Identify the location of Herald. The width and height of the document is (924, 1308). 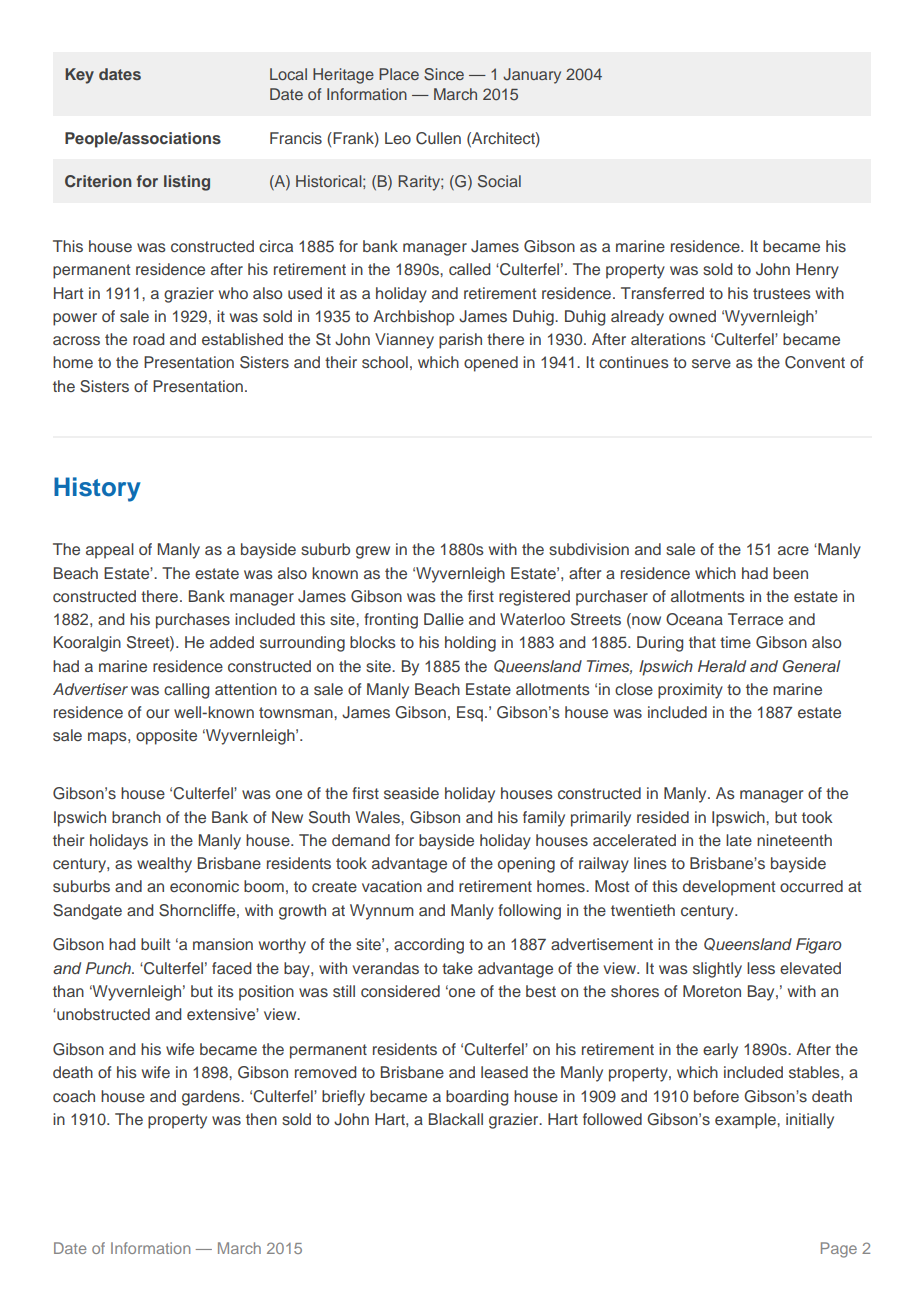
(722, 666).
